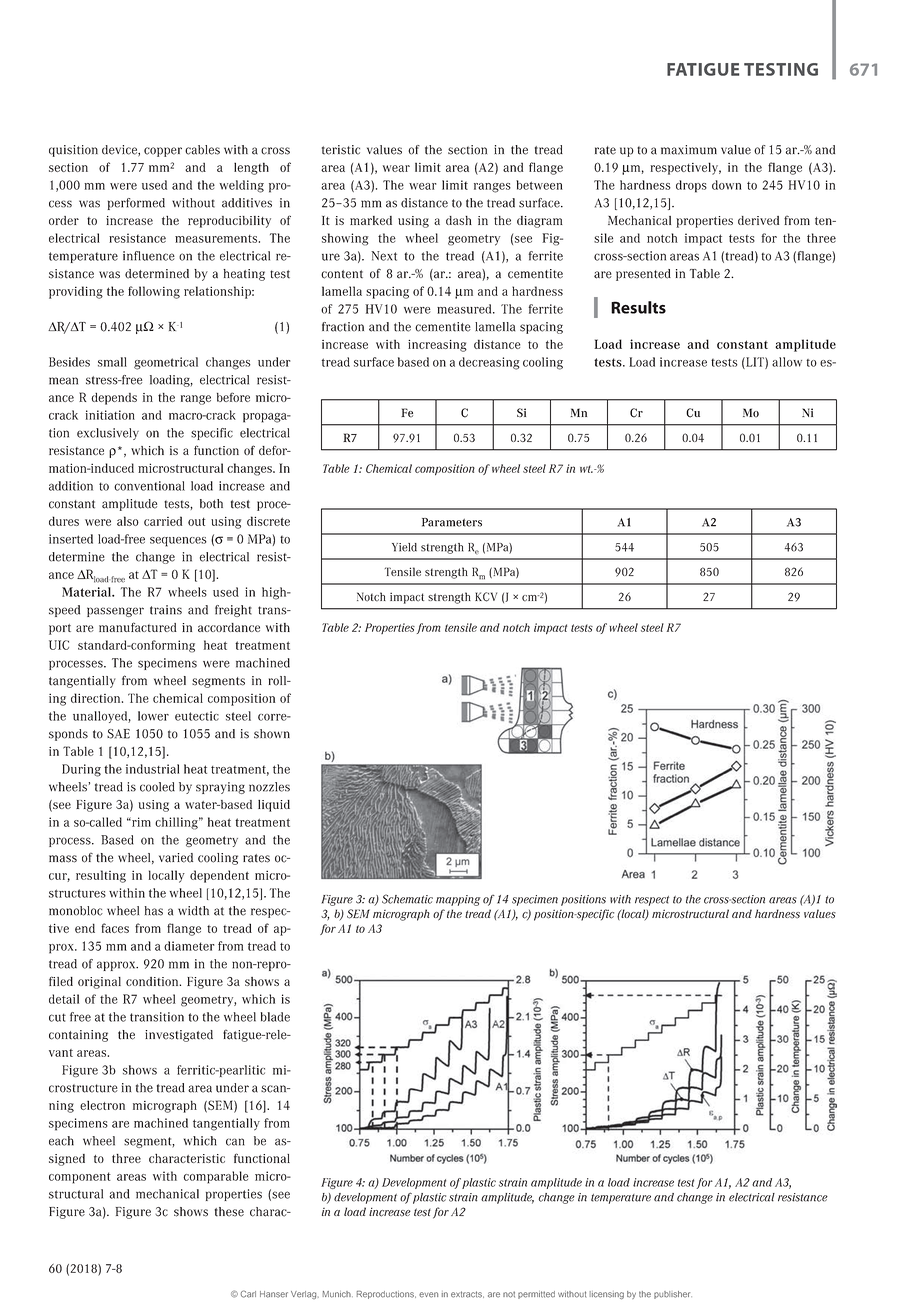  What do you see at coordinates (428, 1295) in the screenshot?
I see `even` at bounding box center [428, 1295].
